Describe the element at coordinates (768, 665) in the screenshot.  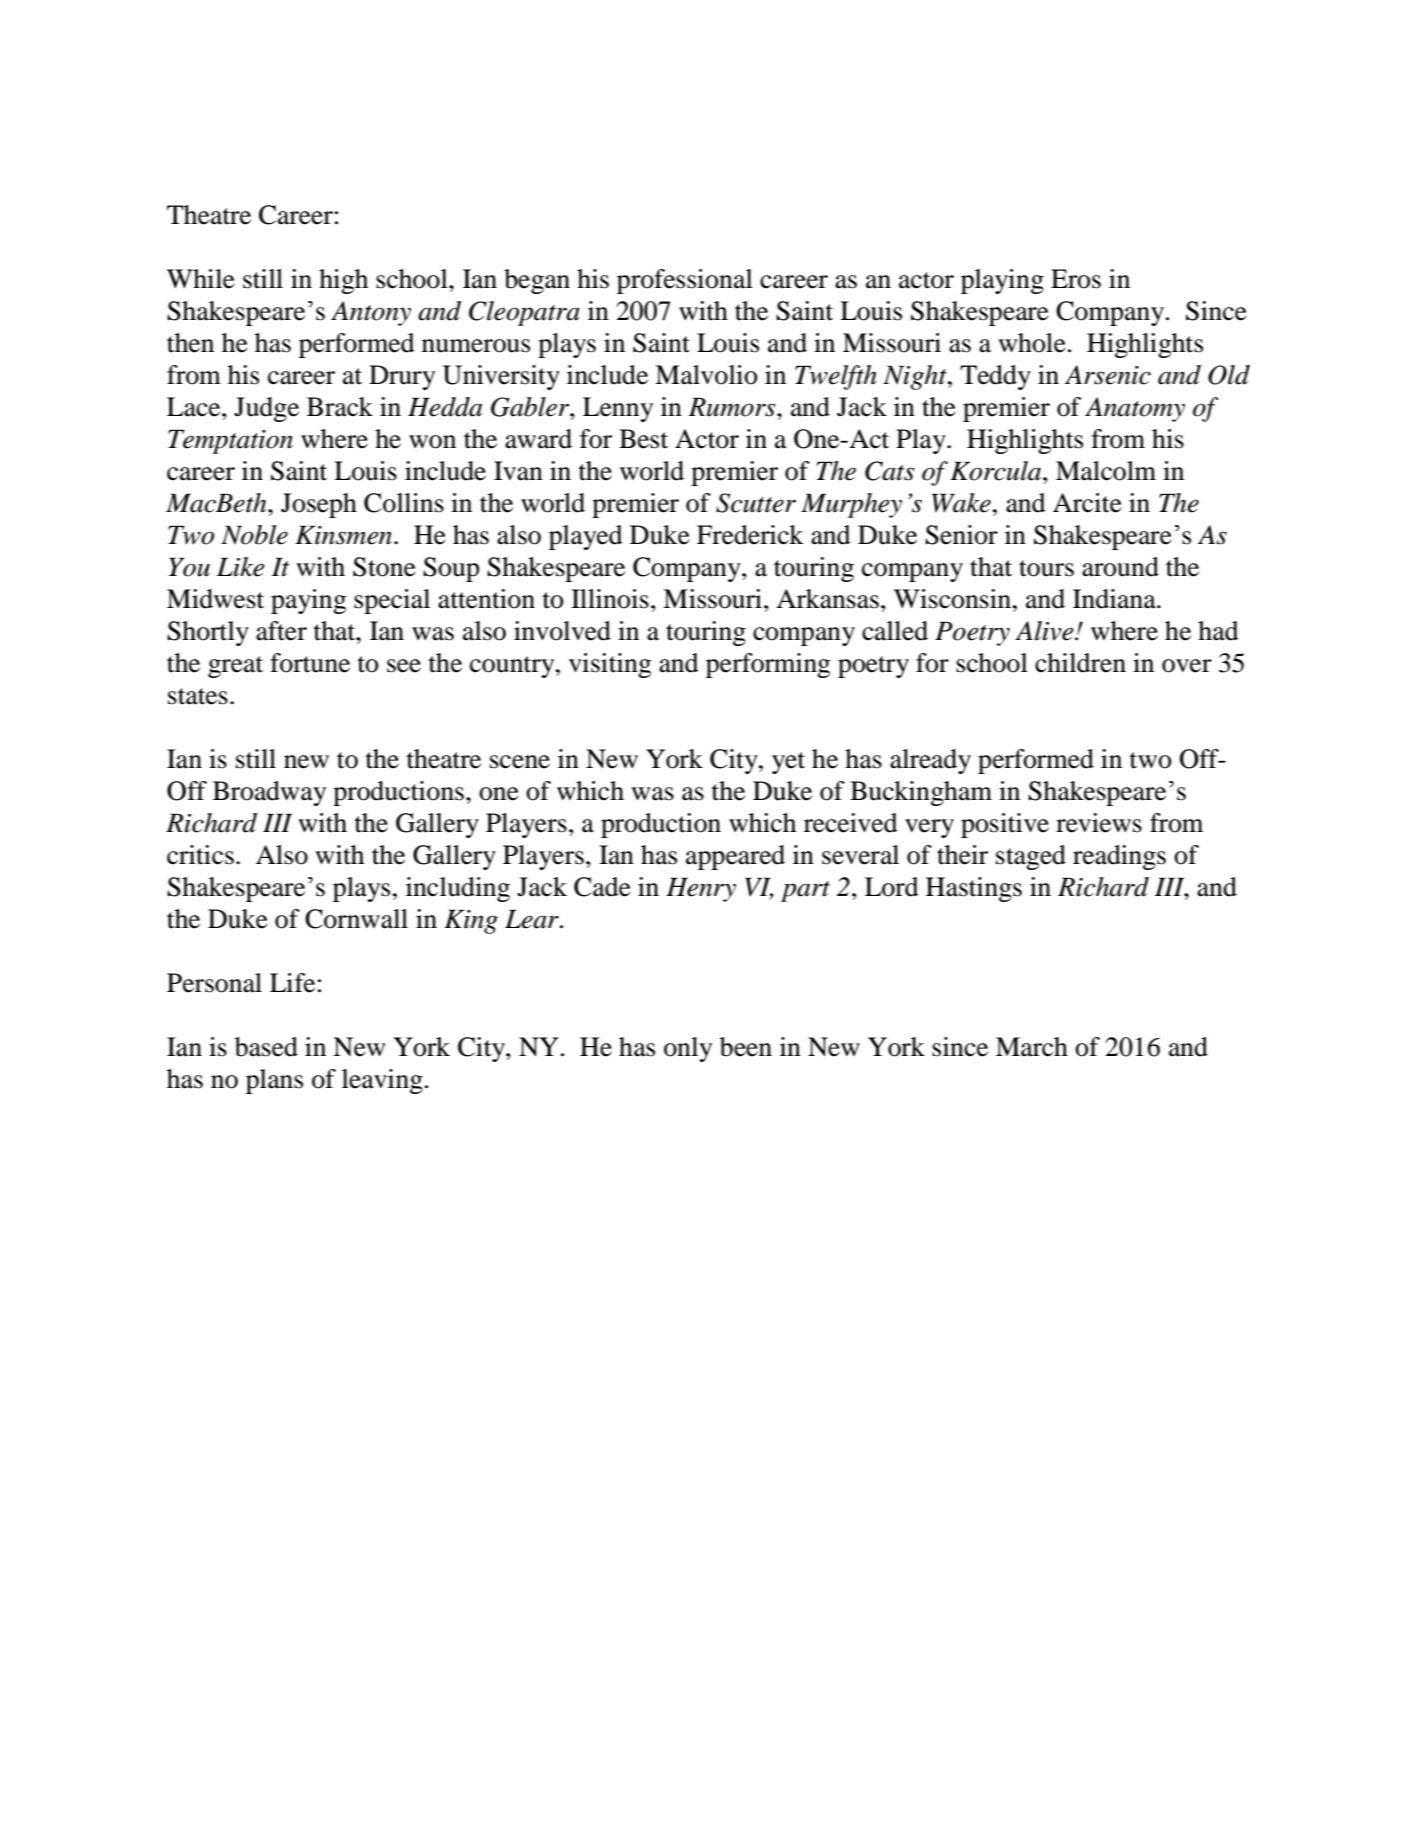
I see `performing` at that location.
